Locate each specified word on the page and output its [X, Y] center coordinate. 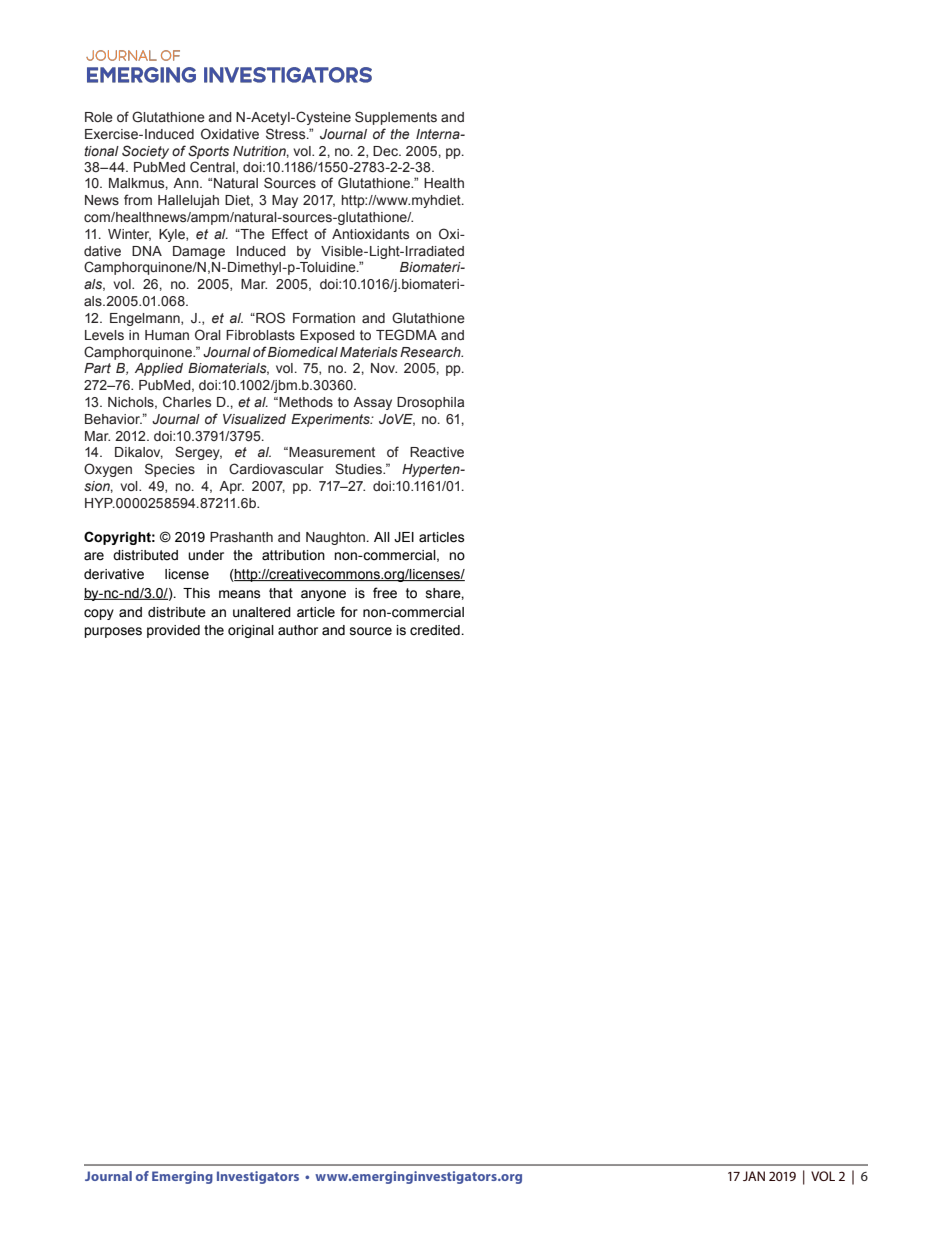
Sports [208, 152]
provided [173, 631]
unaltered [262, 612]
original [251, 631]
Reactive [437, 452]
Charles [187, 402]
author [298, 630]
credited [436, 630]
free [385, 593]
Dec [386, 151]
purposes [113, 632]
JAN [754, 1176]
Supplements [396, 118]
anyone [323, 595]
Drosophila [430, 403]
